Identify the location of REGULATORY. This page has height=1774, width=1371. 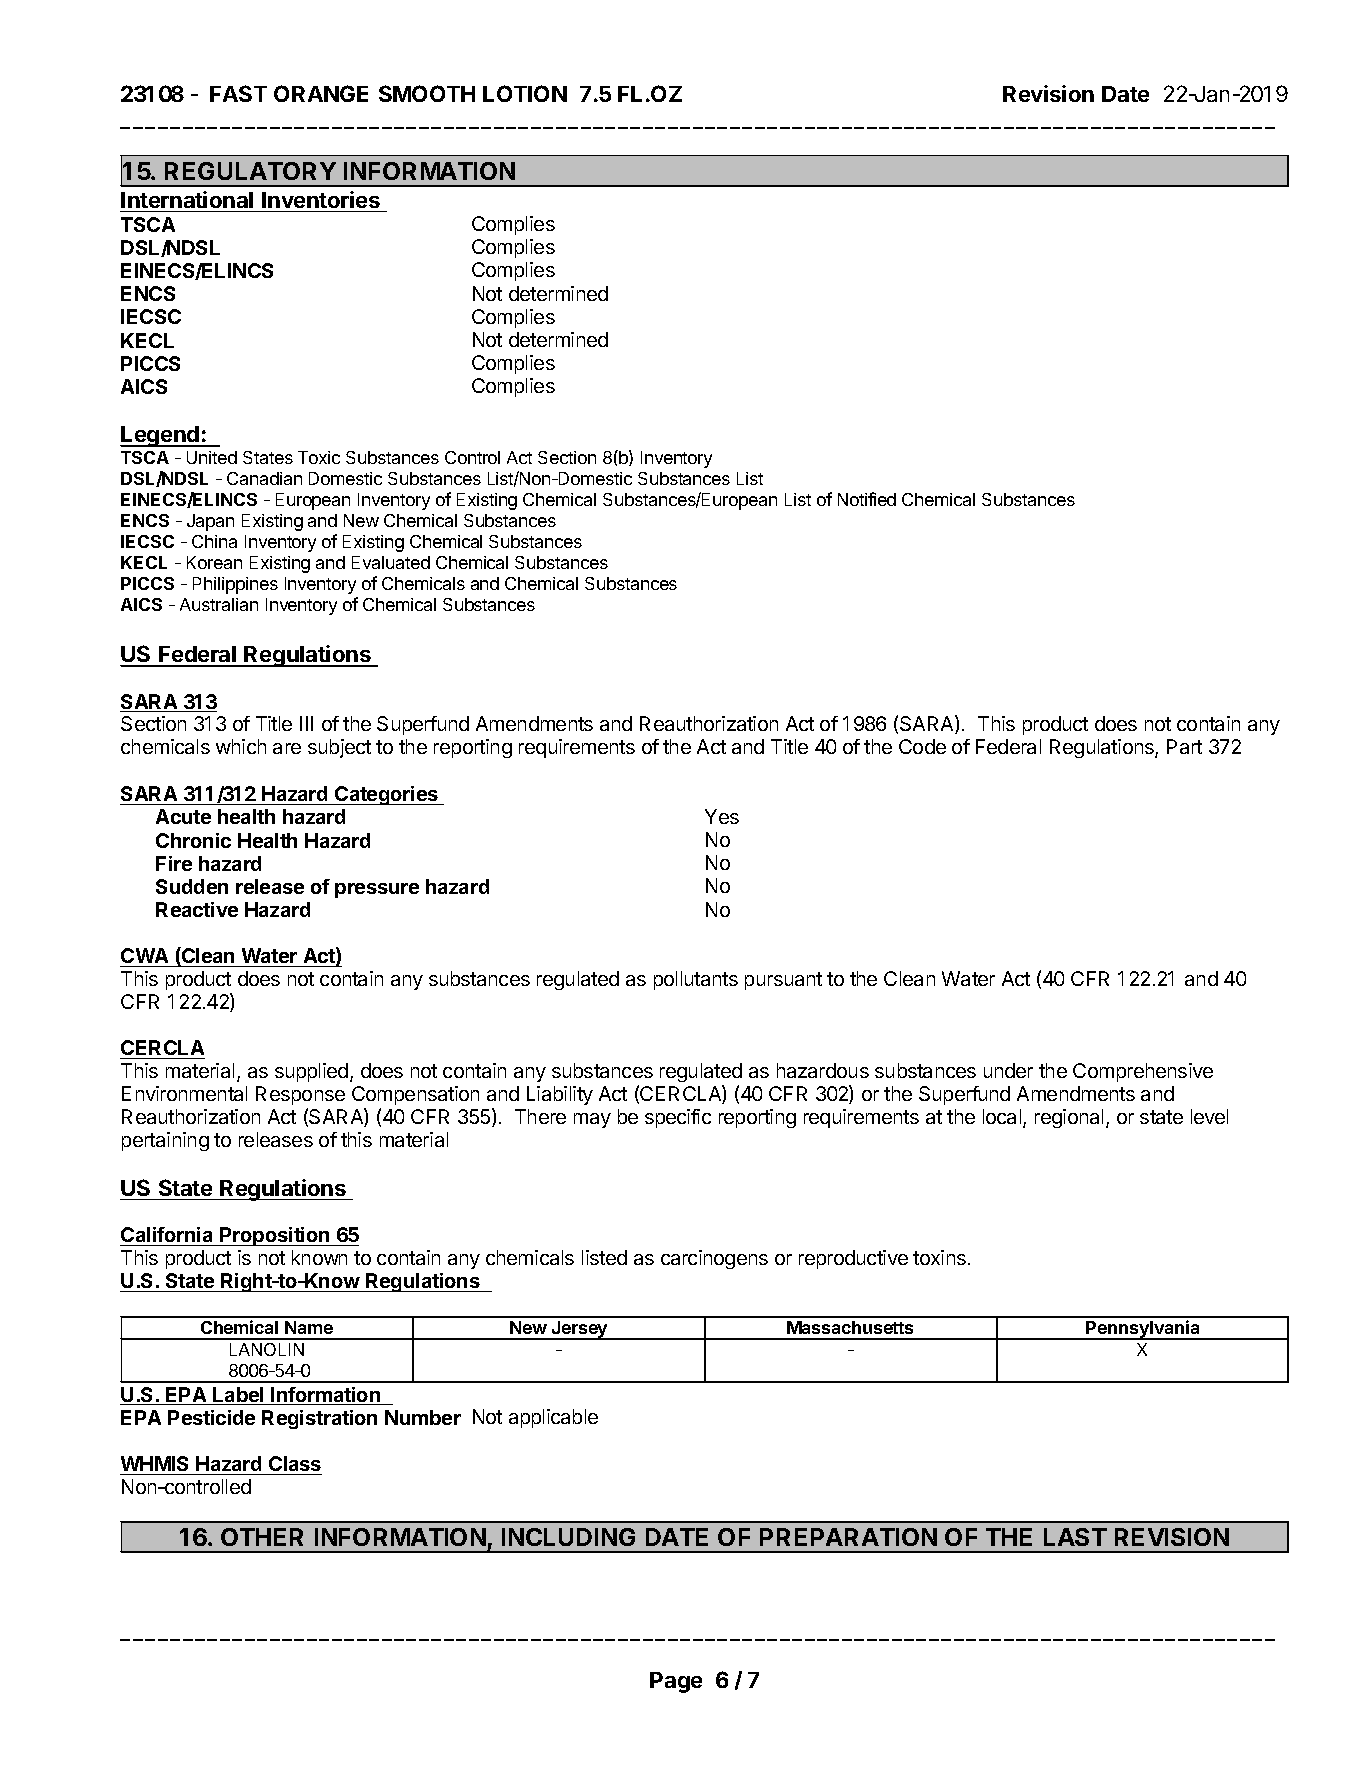
(250, 171).
